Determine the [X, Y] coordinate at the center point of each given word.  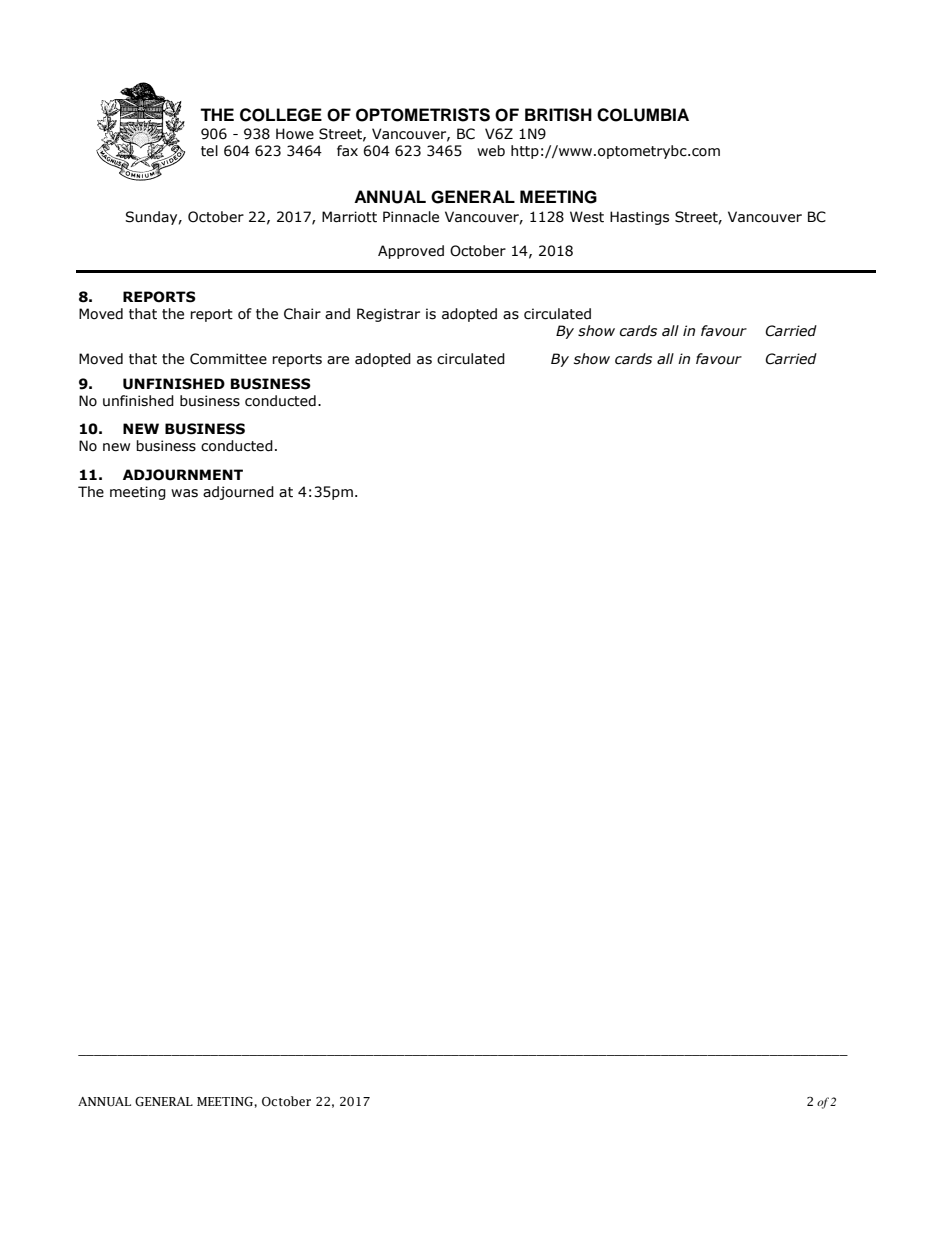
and [337, 314]
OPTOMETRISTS [423, 115]
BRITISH [558, 115]
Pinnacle [411, 217]
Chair [302, 314]
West [587, 217]
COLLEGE [281, 115]
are [338, 360]
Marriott [349, 217]
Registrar [388, 315]
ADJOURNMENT [183, 475]
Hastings [639, 218]
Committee [228, 359]
